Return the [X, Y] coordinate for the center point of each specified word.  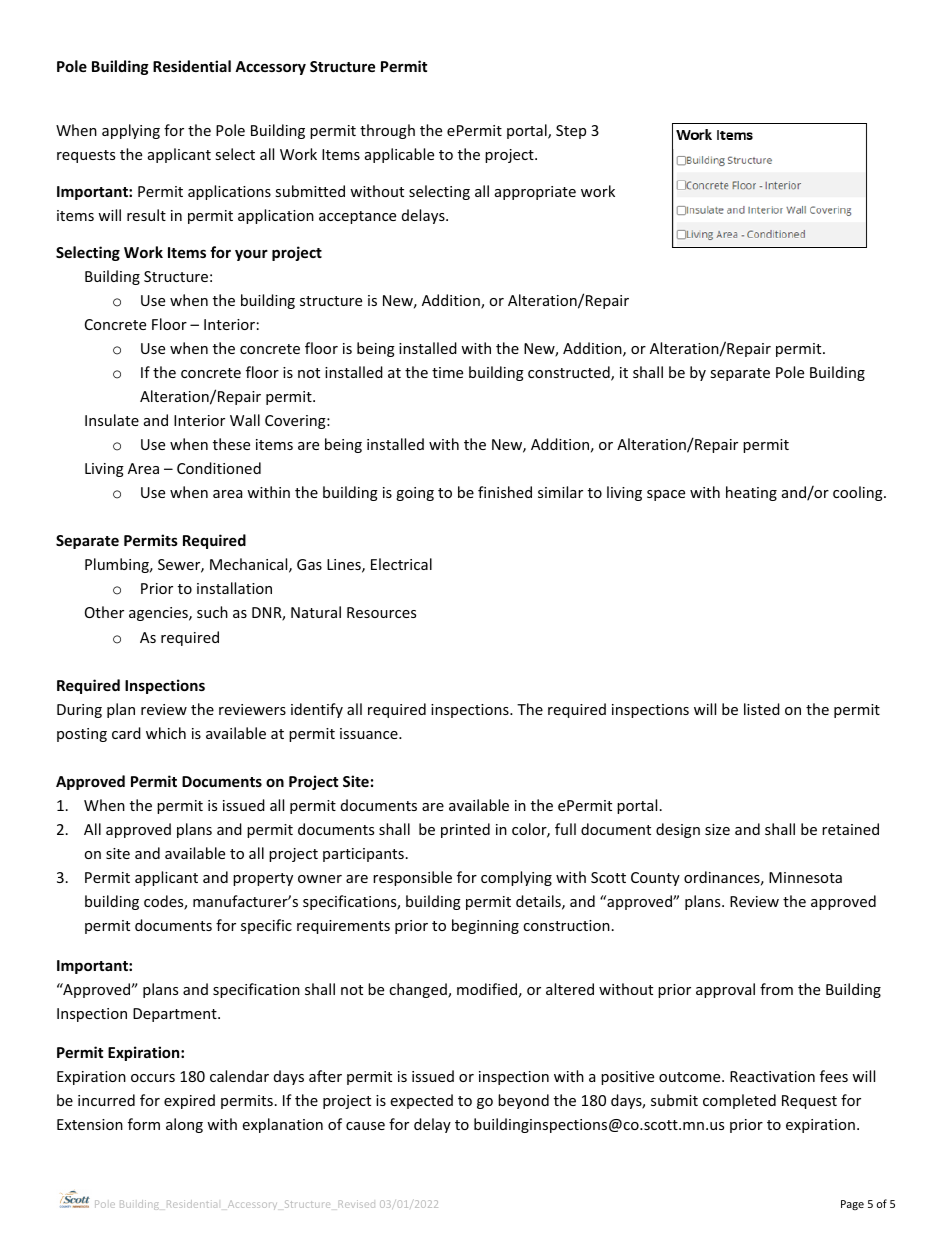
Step [571, 132]
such [212, 612]
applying [131, 131]
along [184, 1125]
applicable [399, 155]
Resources [381, 612]
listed [762, 709]
